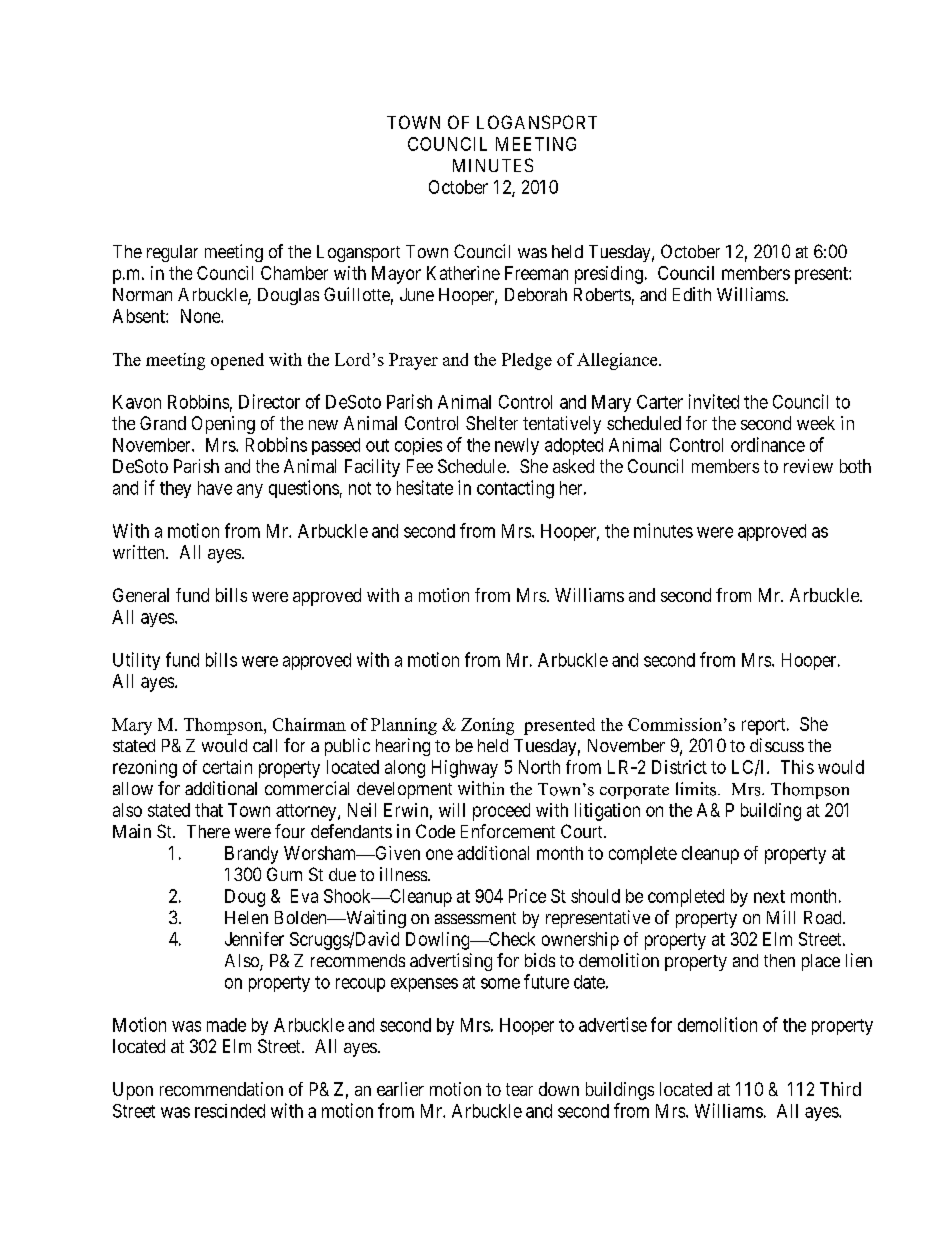  I want to click on Planning, so click(404, 726).
